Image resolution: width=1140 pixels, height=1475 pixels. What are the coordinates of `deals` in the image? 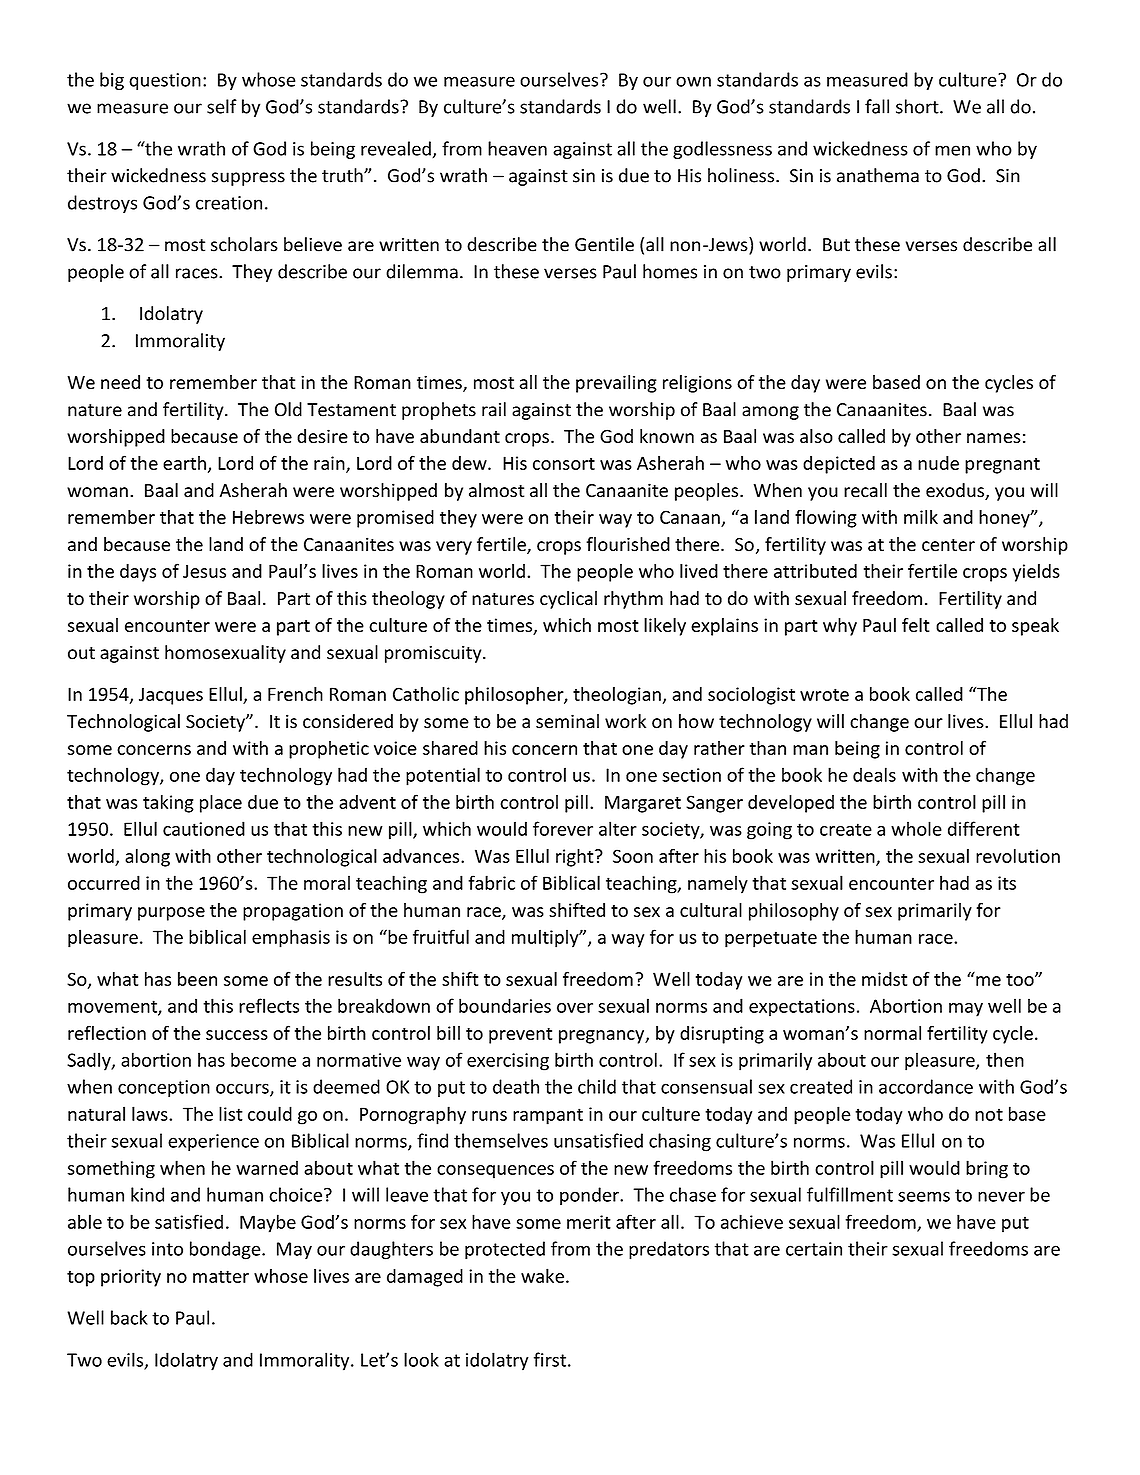 It's located at (874, 774).
